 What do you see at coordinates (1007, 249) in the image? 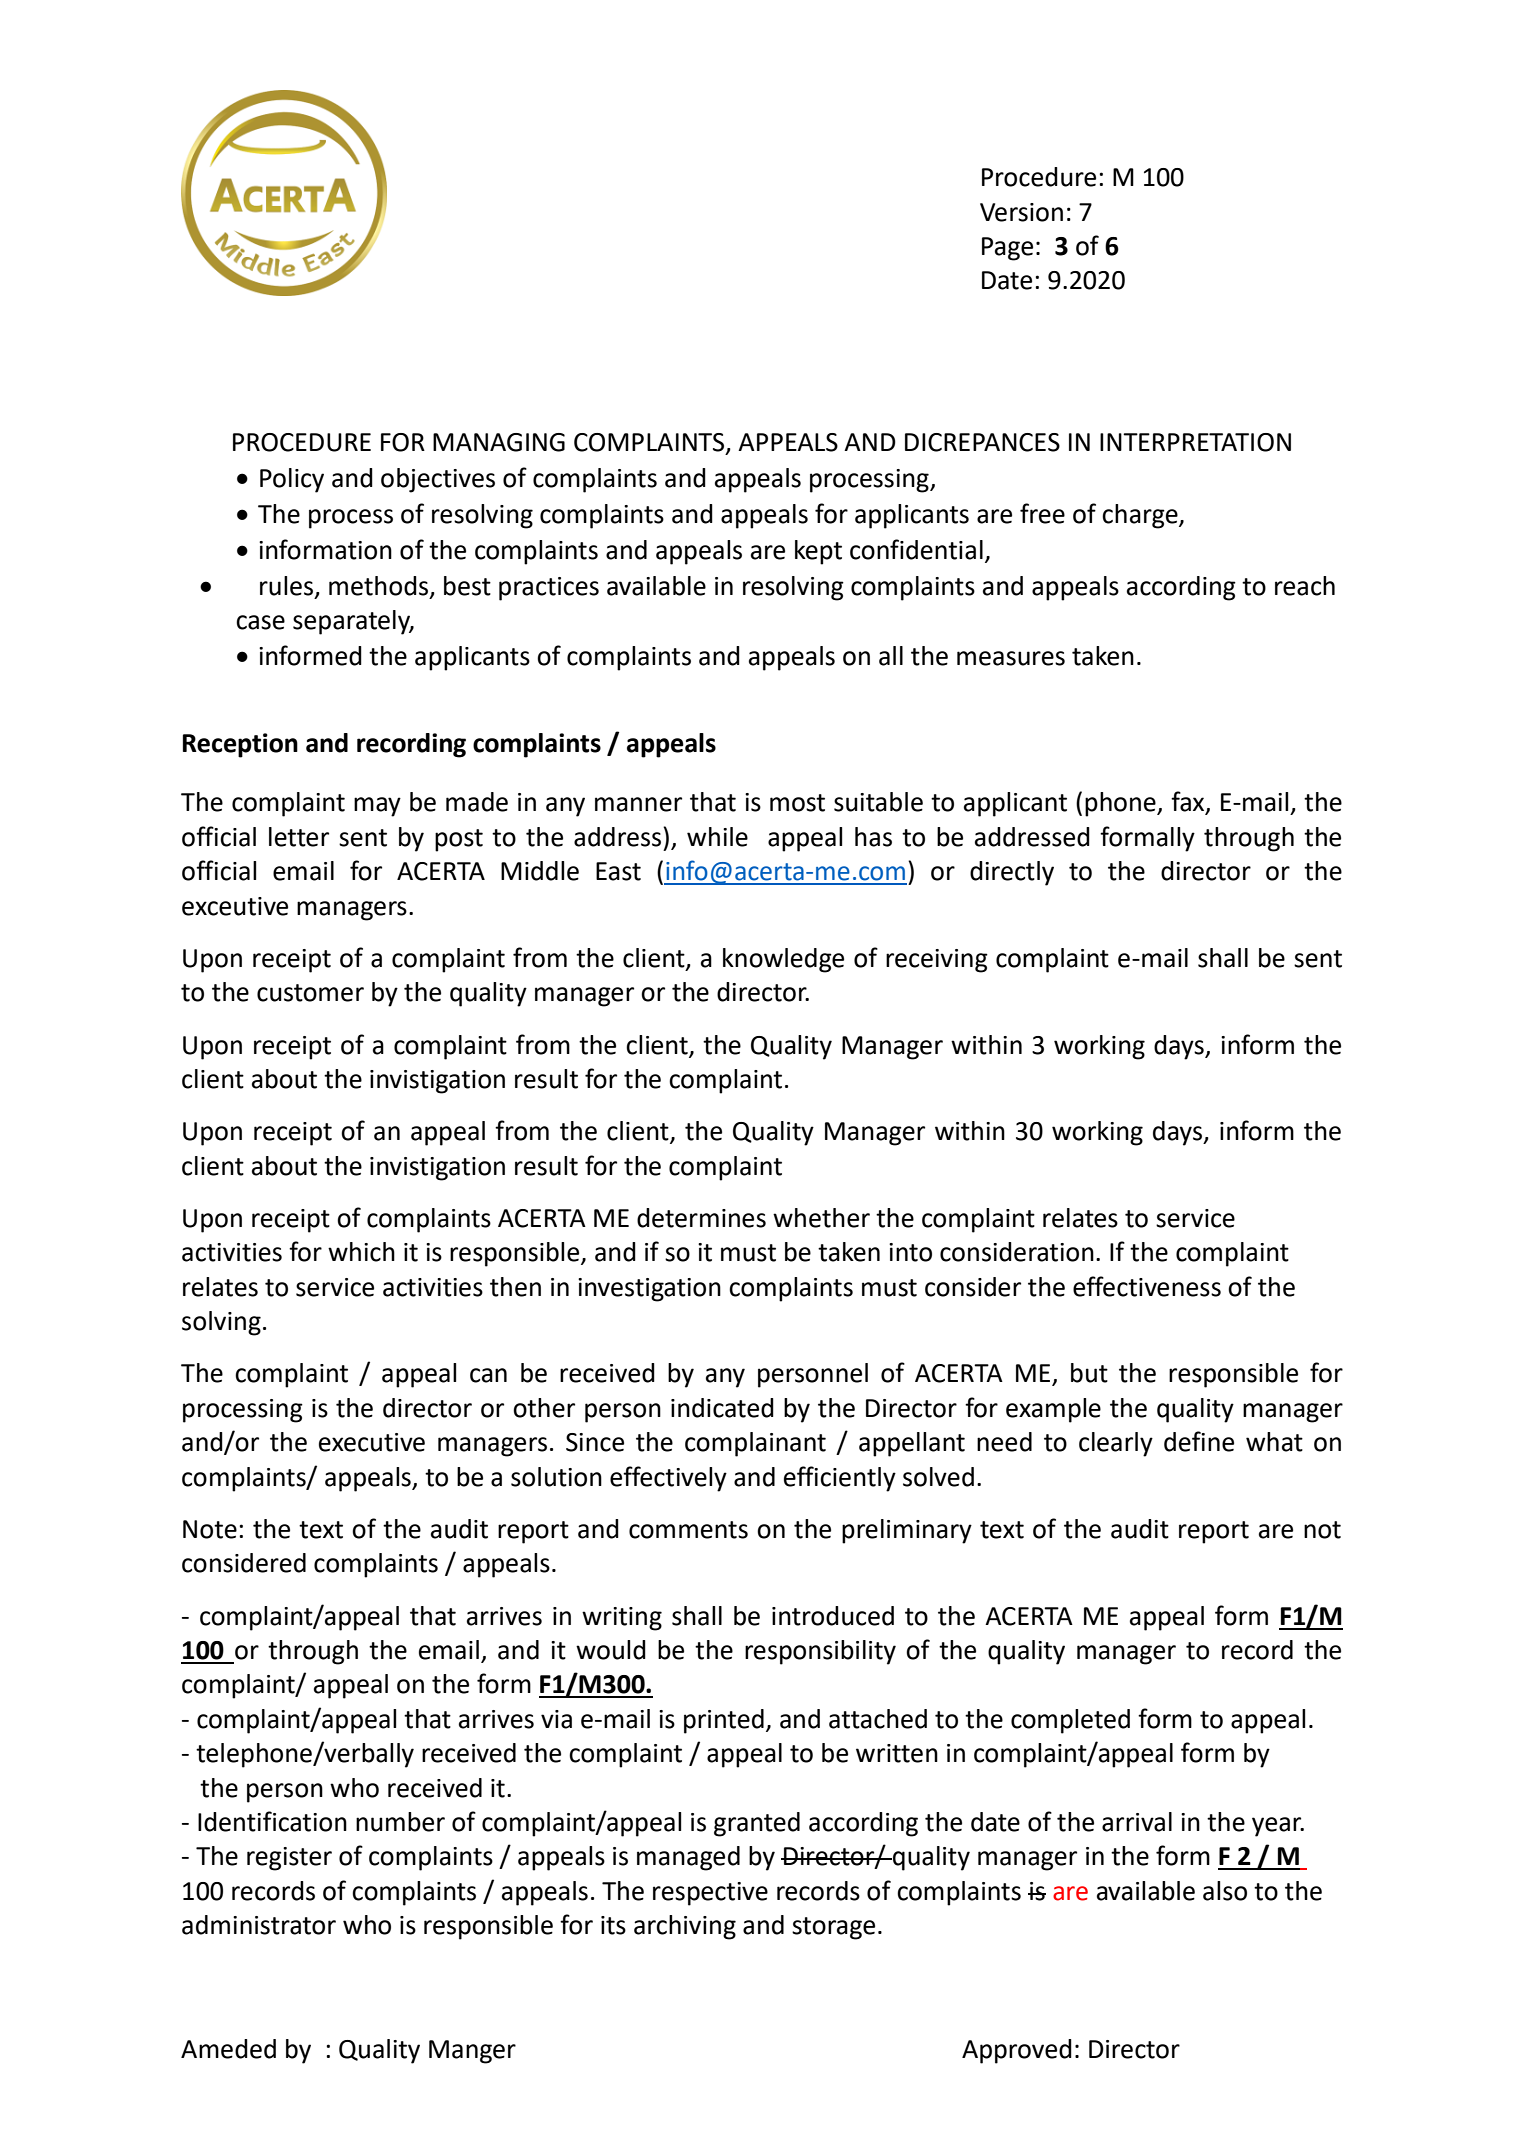
I see `Page` at bounding box center [1007, 249].
